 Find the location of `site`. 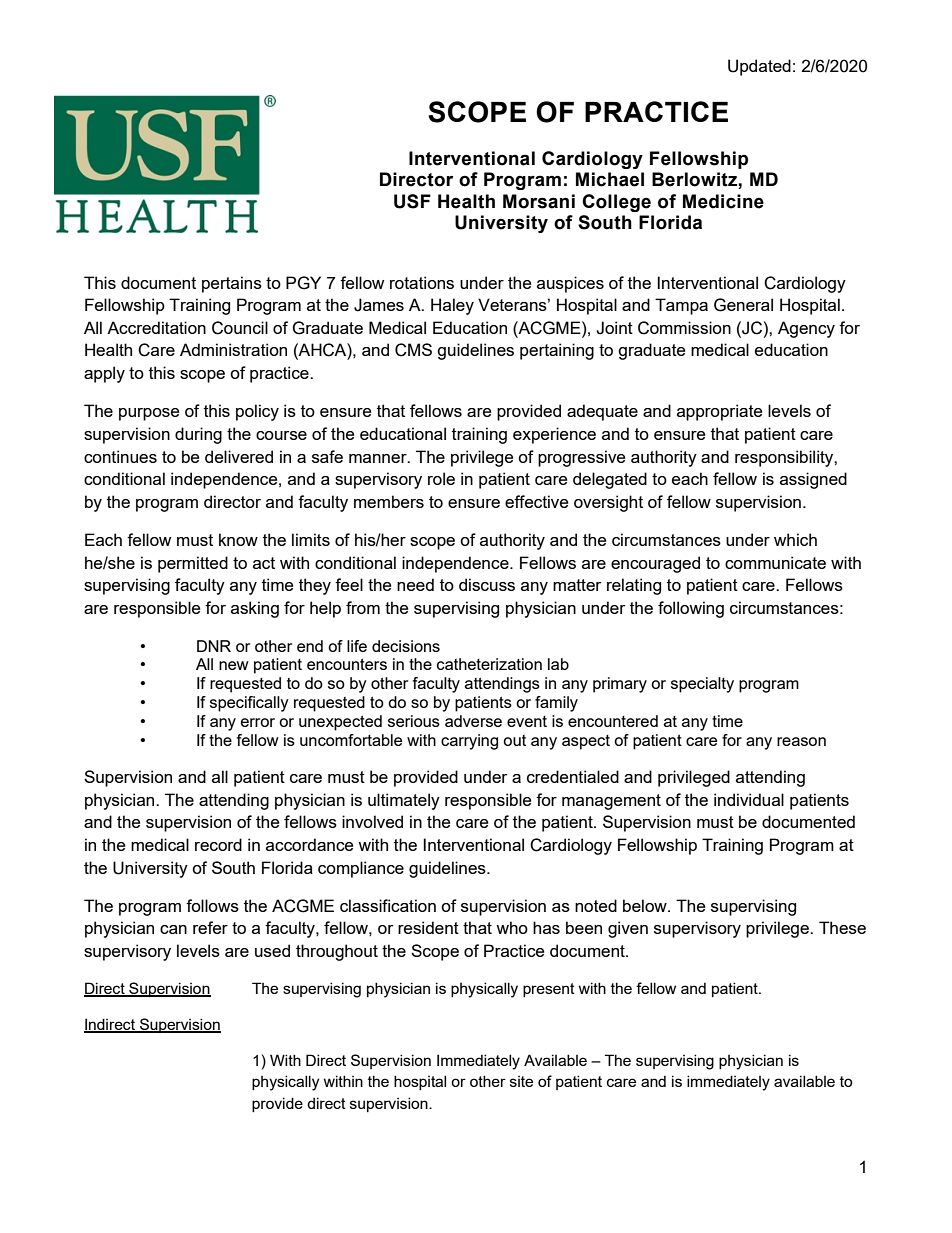

site is located at coordinates (521, 1081).
